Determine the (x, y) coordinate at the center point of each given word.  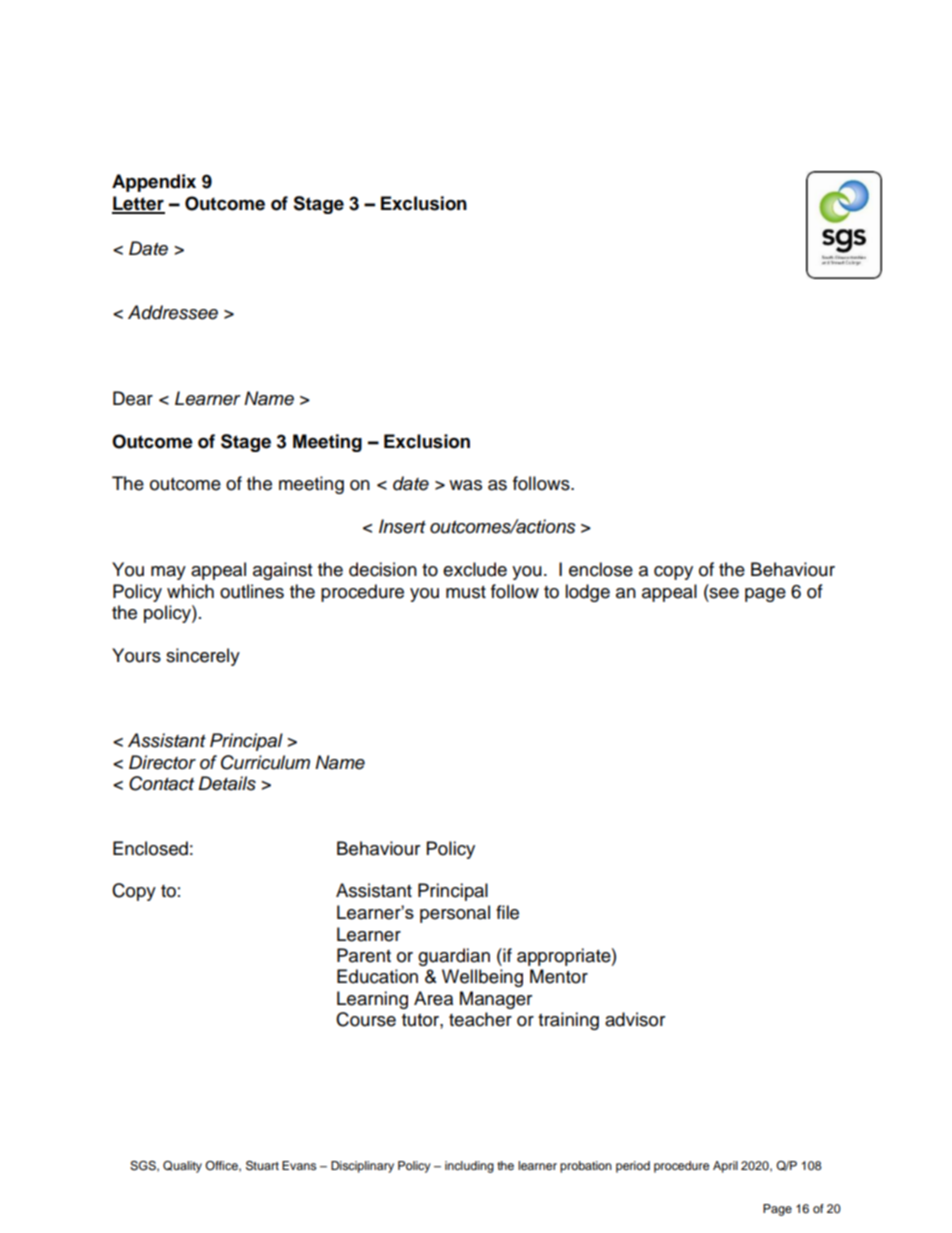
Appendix (154, 183)
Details (227, 783)
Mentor (559, 976)
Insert (402, 526)
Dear (133, 398)
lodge (587, 593)
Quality (182, 1167)
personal (455, 914)
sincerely (203, 657)
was (465, 485)
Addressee (173, 312)
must (466, 592)
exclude (475, 569)
